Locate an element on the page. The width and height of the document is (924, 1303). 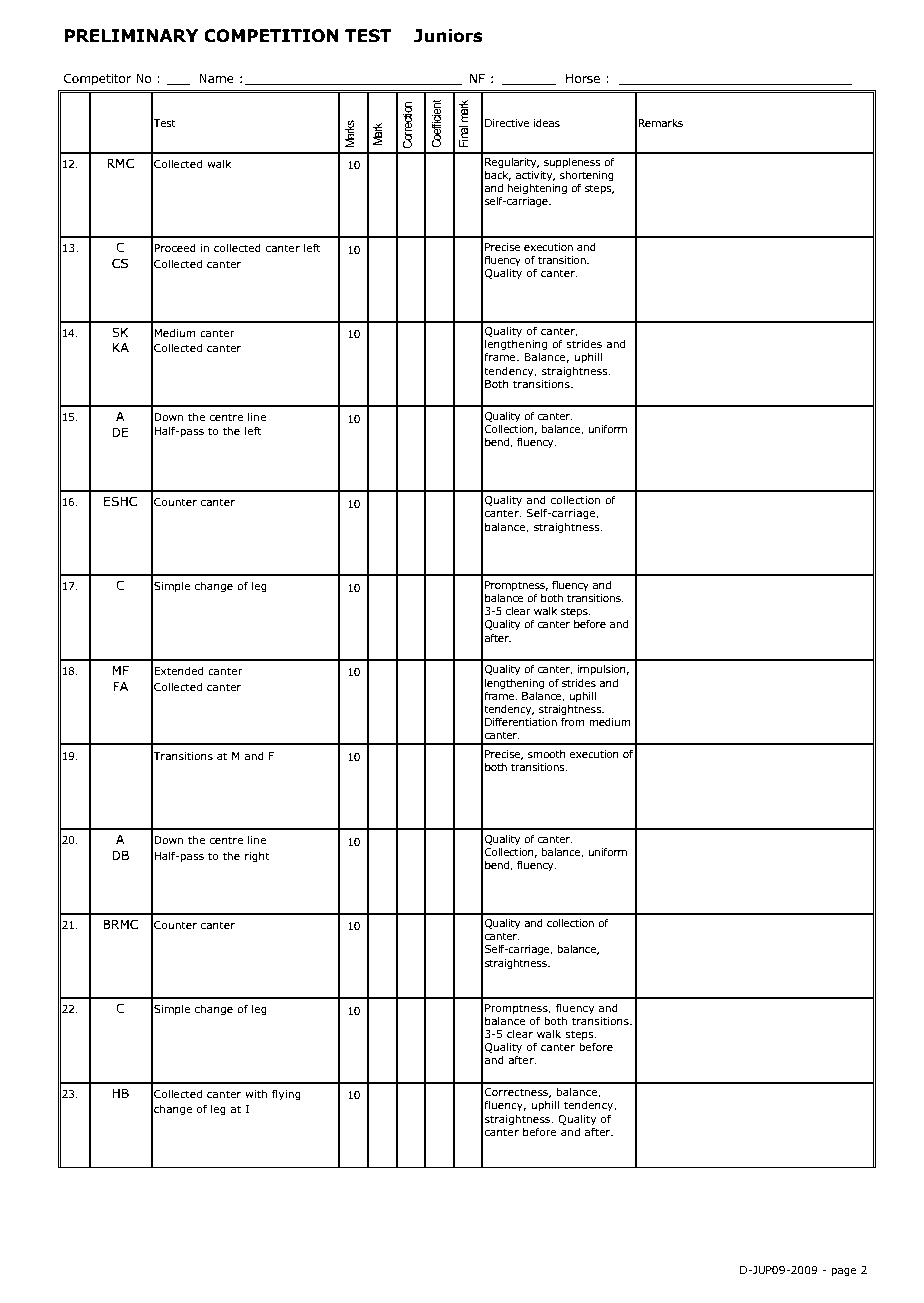
smooth is located at coordinates (547, 753).
